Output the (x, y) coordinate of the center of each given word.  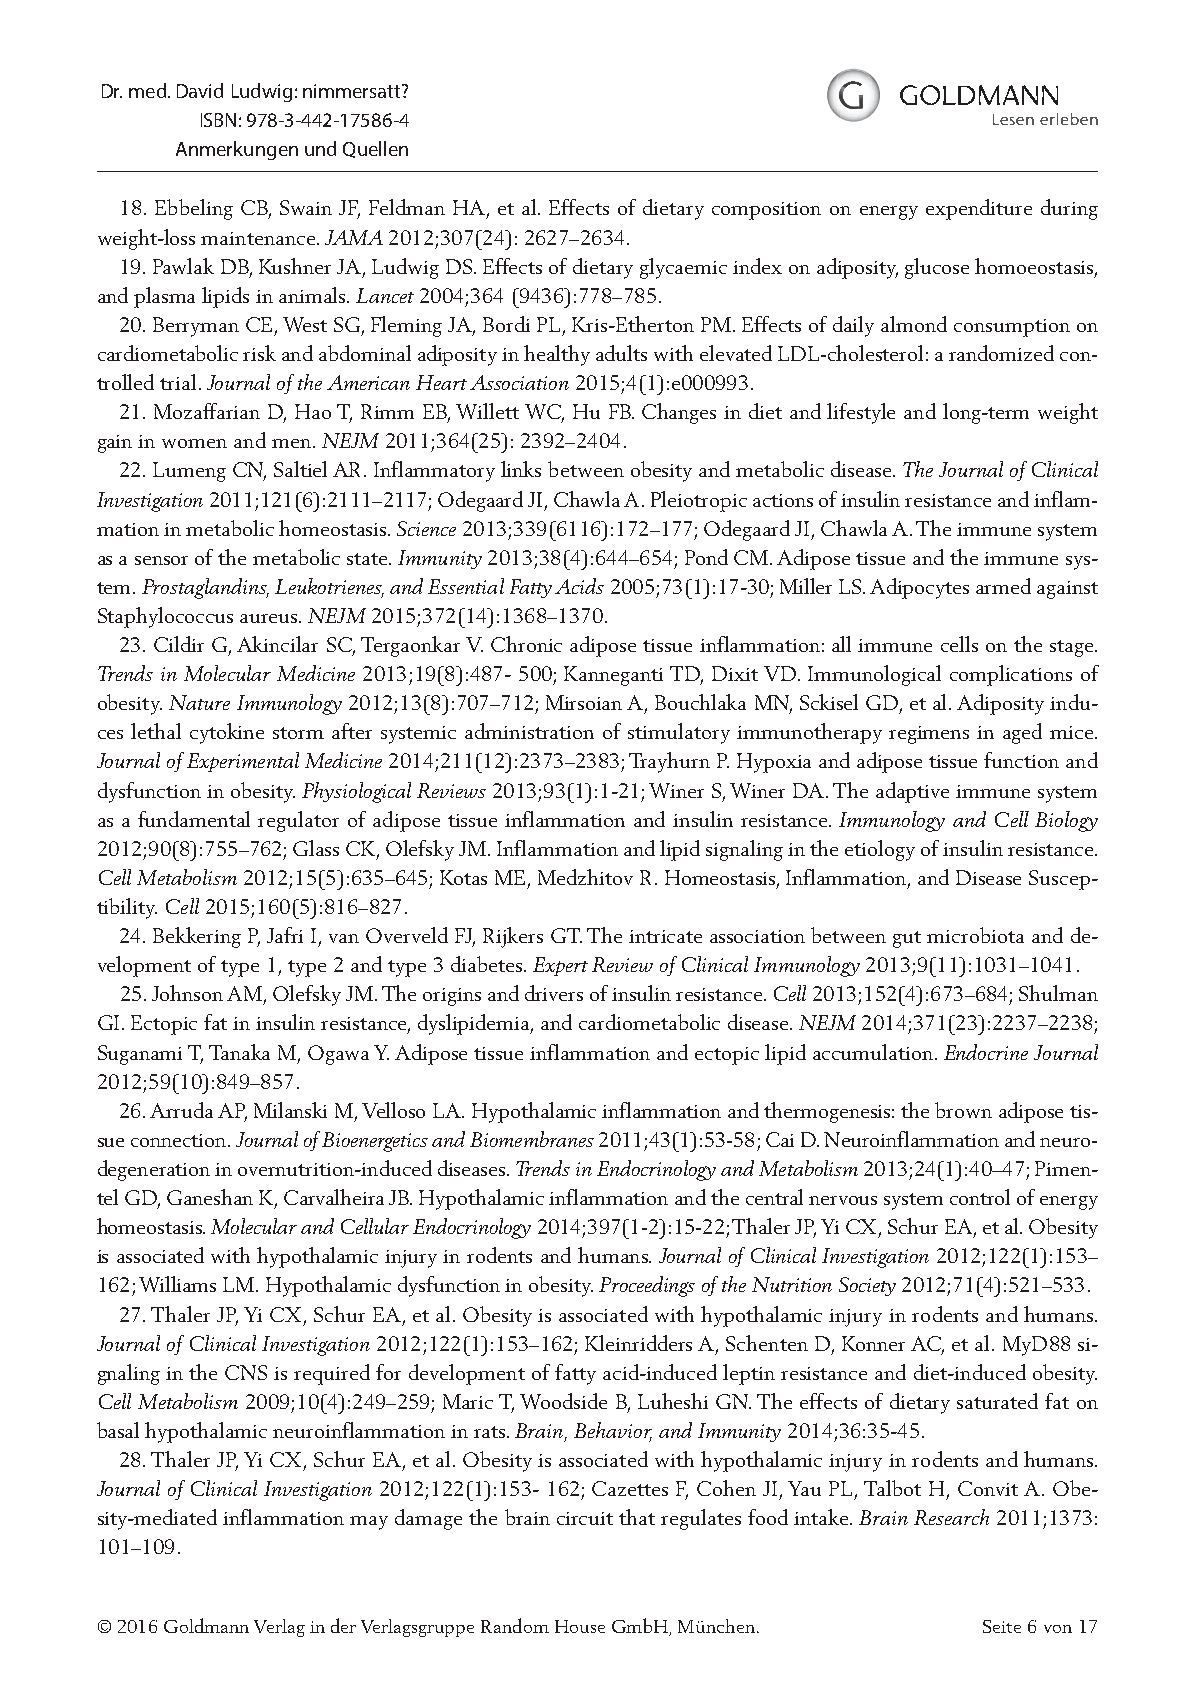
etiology (880, 850)
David (200, 90)
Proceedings (647, 1286)
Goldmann (206, 1625)
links (521, 469)
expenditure (979, 209)
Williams (177, 1284)
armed (1003, 586)
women (194, 443)
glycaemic (683, 268)
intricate (665, 936)
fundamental (194, 819)
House (580, 1626)
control (980, 1197)
